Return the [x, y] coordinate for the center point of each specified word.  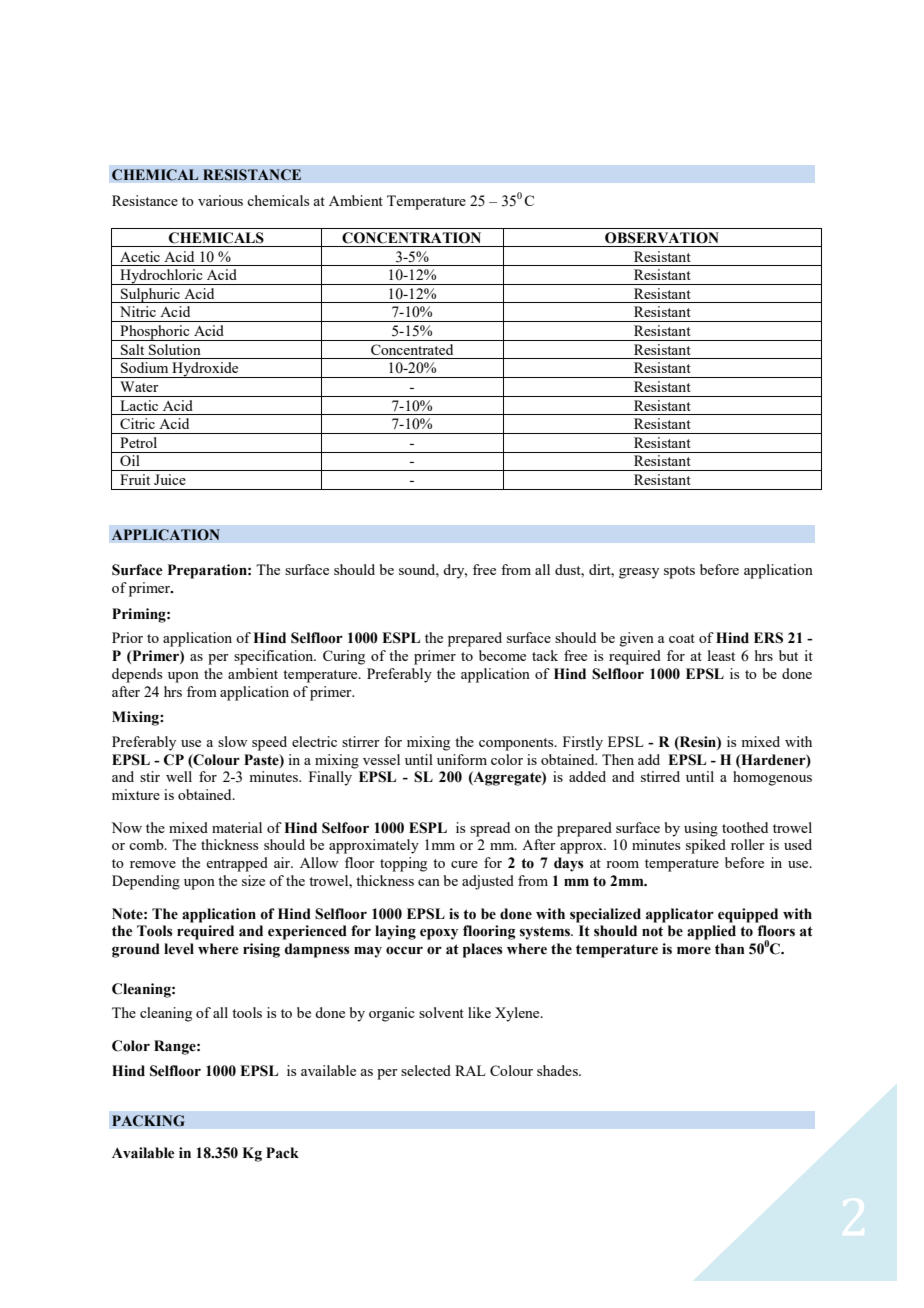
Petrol [138, 442]
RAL [470, 1070]
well [179, 776]
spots [679, 572]
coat [682, 638]
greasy [639, 573]
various [220, 200]
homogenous [772, 778]
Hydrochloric [161, 277]
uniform [462, 759]
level [179, 949]
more [694, 950]
